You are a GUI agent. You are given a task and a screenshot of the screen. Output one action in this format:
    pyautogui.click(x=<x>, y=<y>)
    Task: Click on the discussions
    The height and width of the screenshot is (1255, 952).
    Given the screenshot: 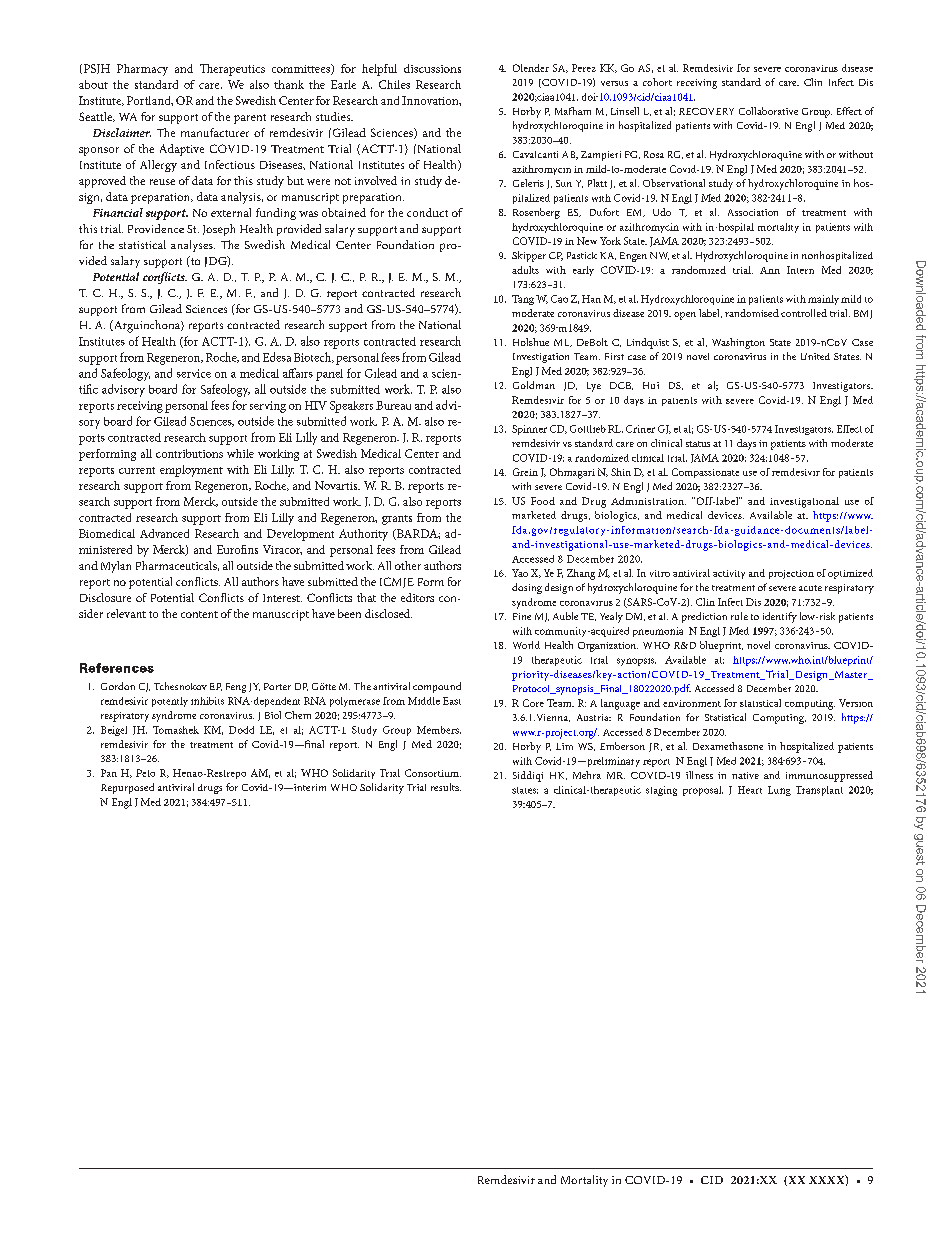 What is the action you would take?
    pyautogui.click(x=432, y=68)
